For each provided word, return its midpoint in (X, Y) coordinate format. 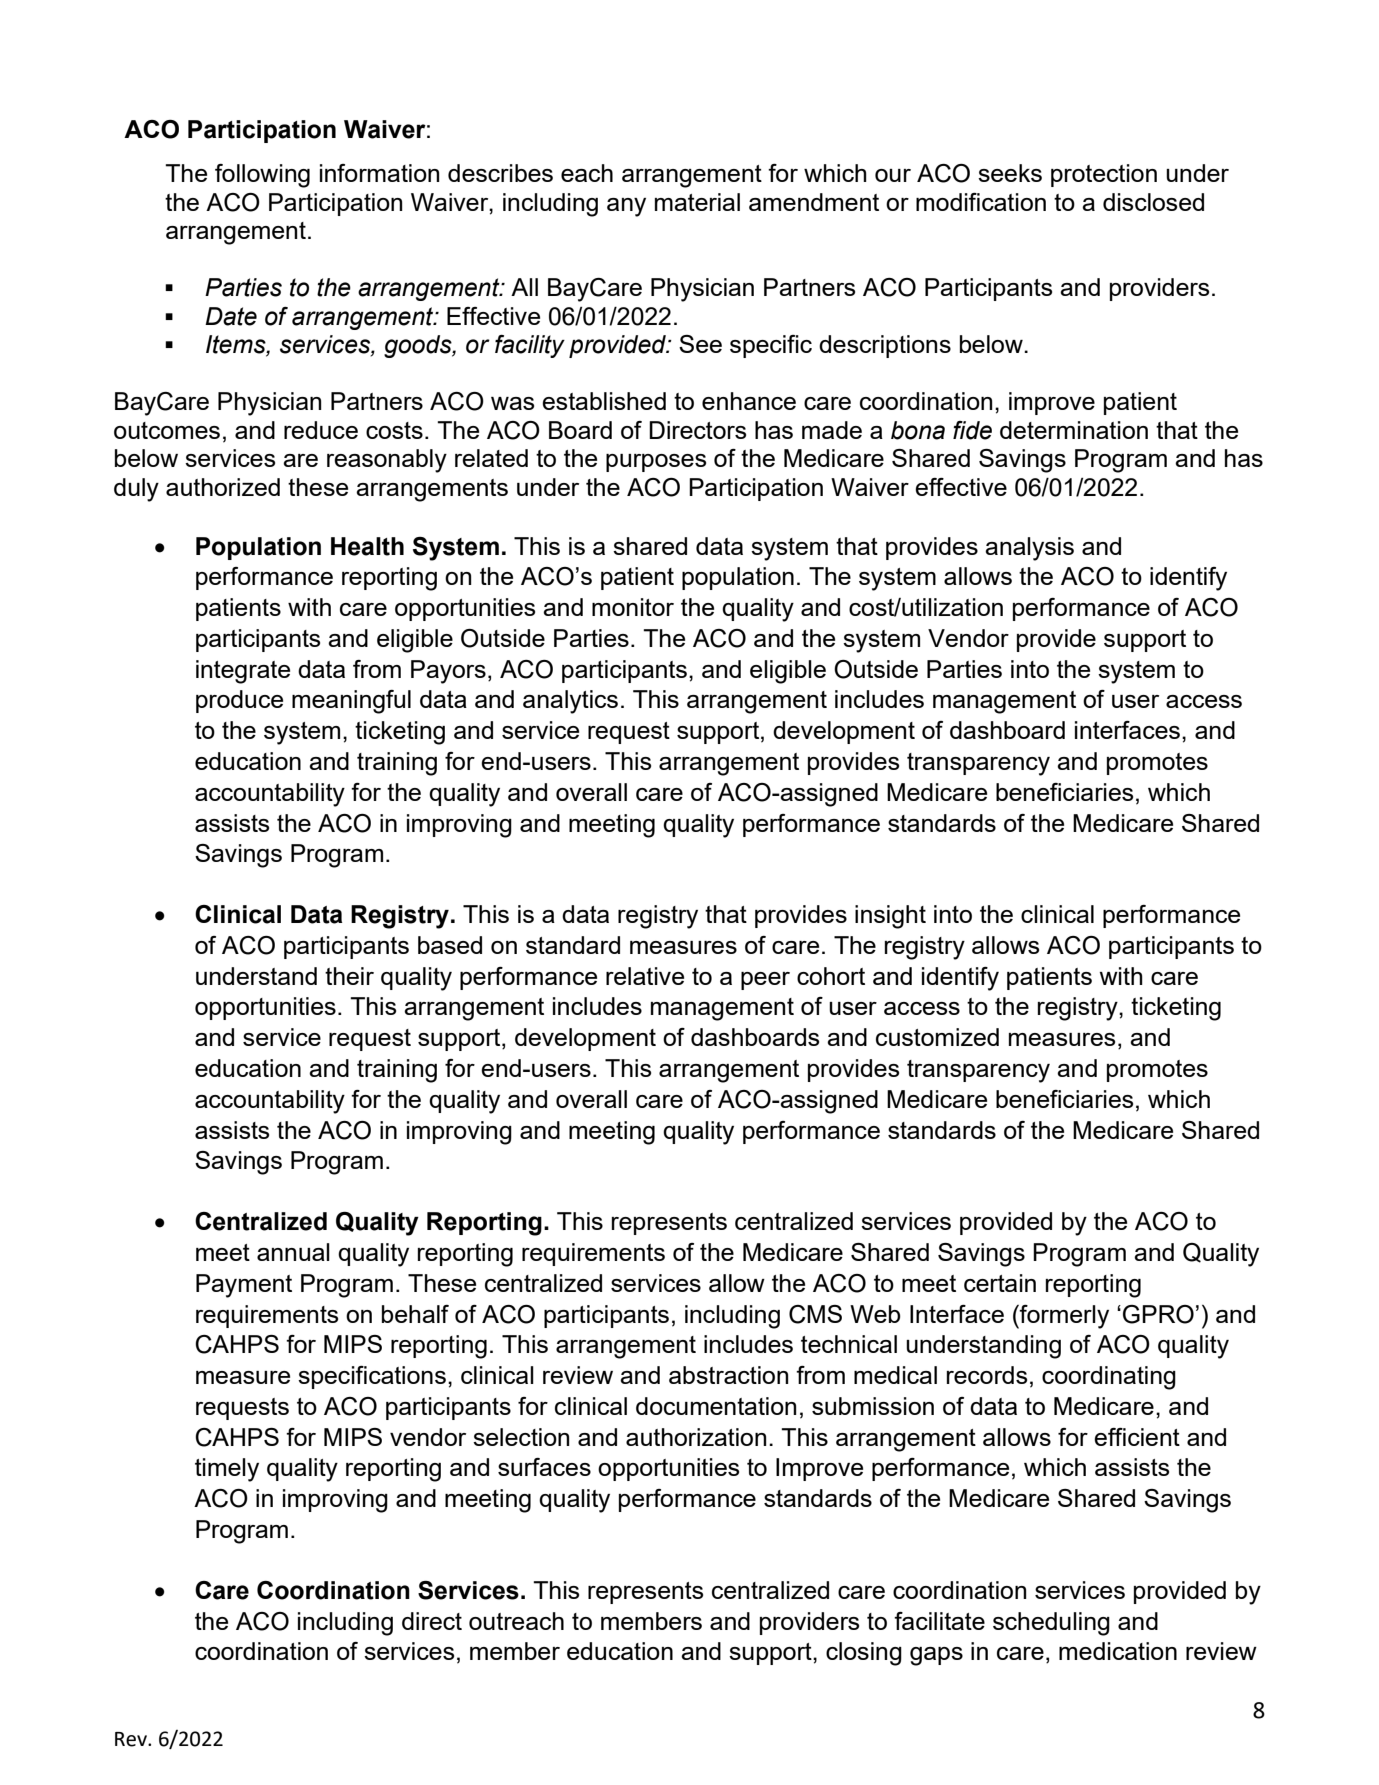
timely (227, 1470)
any (626, 207)
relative (645, 976)
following (262, 176)
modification (981, 202)
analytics (570, 702)
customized (937, 1037)
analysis (1029, 549)
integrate (243, 672)
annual (293, 1252)
